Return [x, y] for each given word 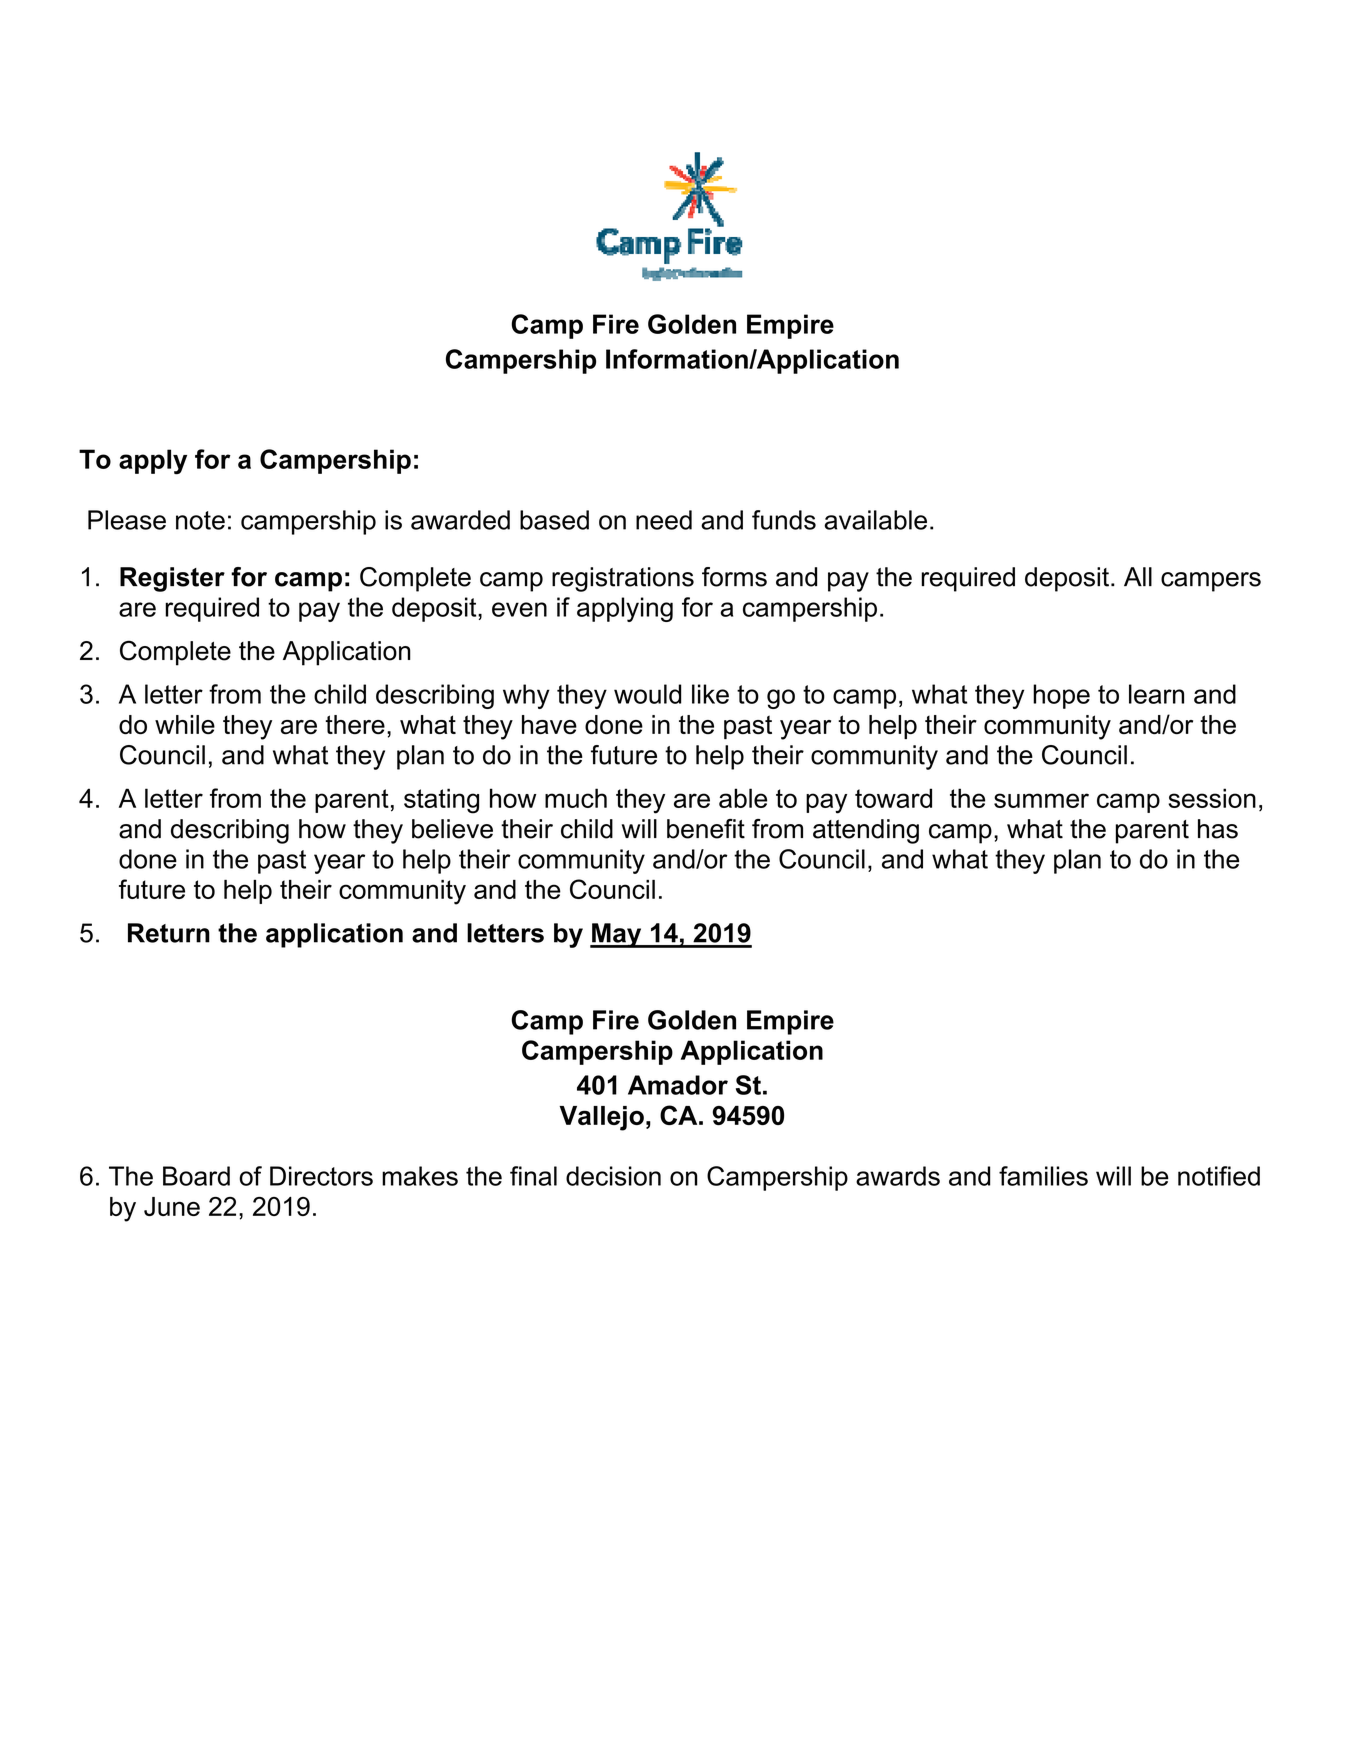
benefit [706, 829]
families [1043, 1176]
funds [784, 520]
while [185, 724]
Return [169, 933]
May [617, 935]
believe [452, 829]
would [647, 694]
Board [196, 1176]
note [200, 520]
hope [1061, 696]
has [1218, 829]
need [664, 520]
